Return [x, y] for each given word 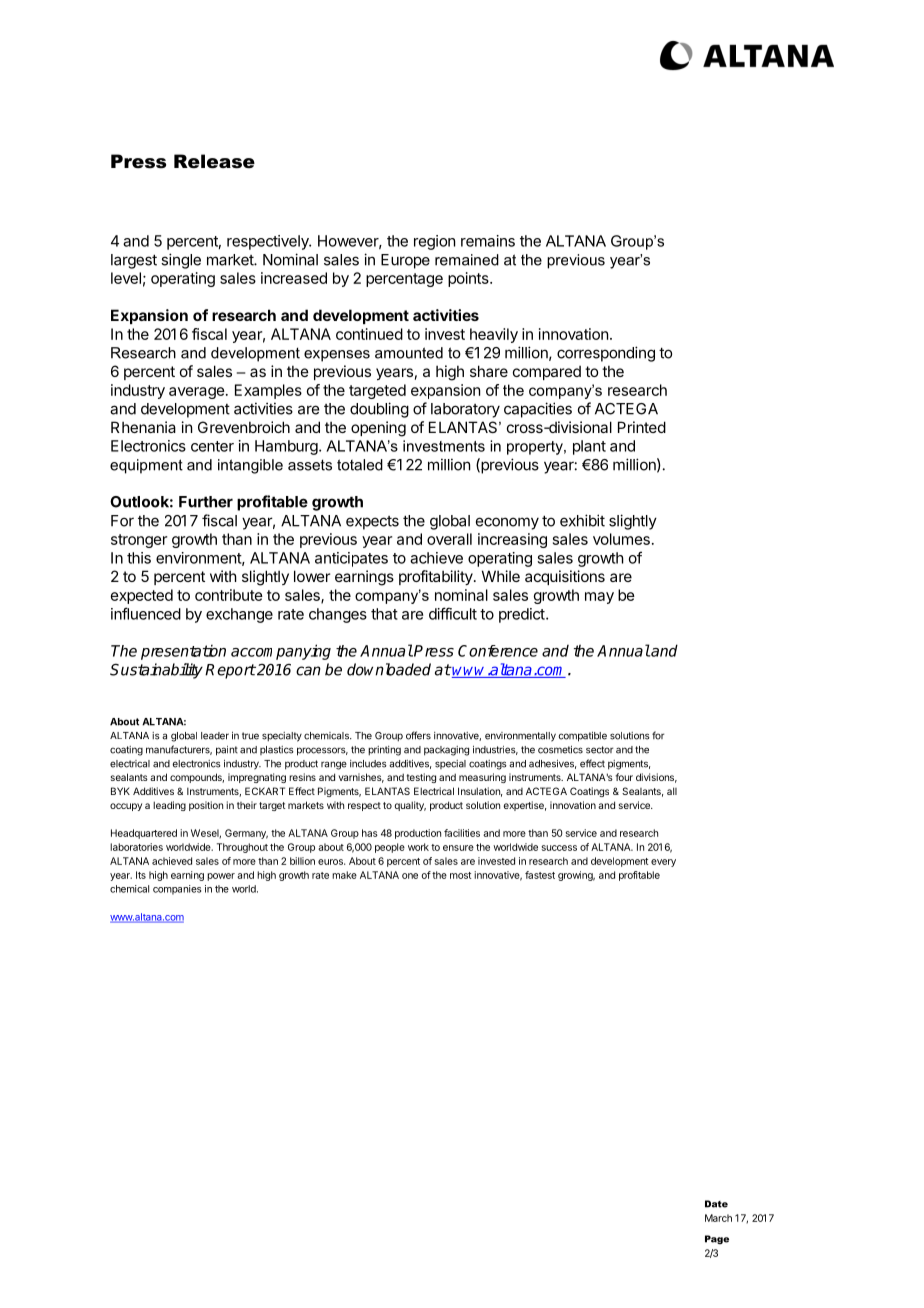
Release [214, 161]
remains [488, 241]
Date [716, 1204]
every [663, 863]
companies [177, 890]
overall [449, 539]
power [221, 877]
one [410, 876]
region [434, 242]
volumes [621, 539]
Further [206, 502]
